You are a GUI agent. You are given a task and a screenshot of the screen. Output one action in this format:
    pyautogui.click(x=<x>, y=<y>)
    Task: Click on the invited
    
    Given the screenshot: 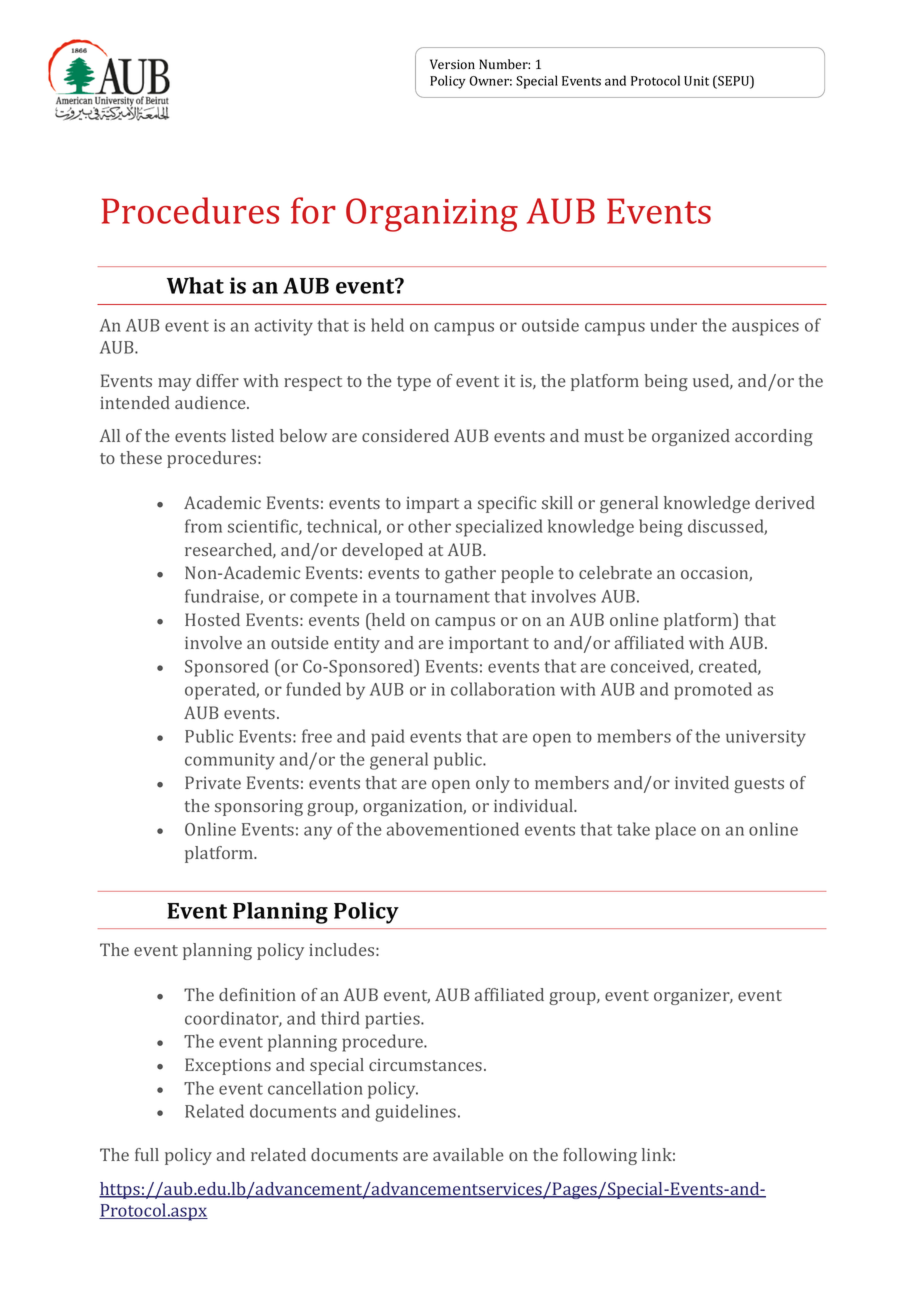 What is the action you would take?
    pyautogui.click(x=702, y=782)
